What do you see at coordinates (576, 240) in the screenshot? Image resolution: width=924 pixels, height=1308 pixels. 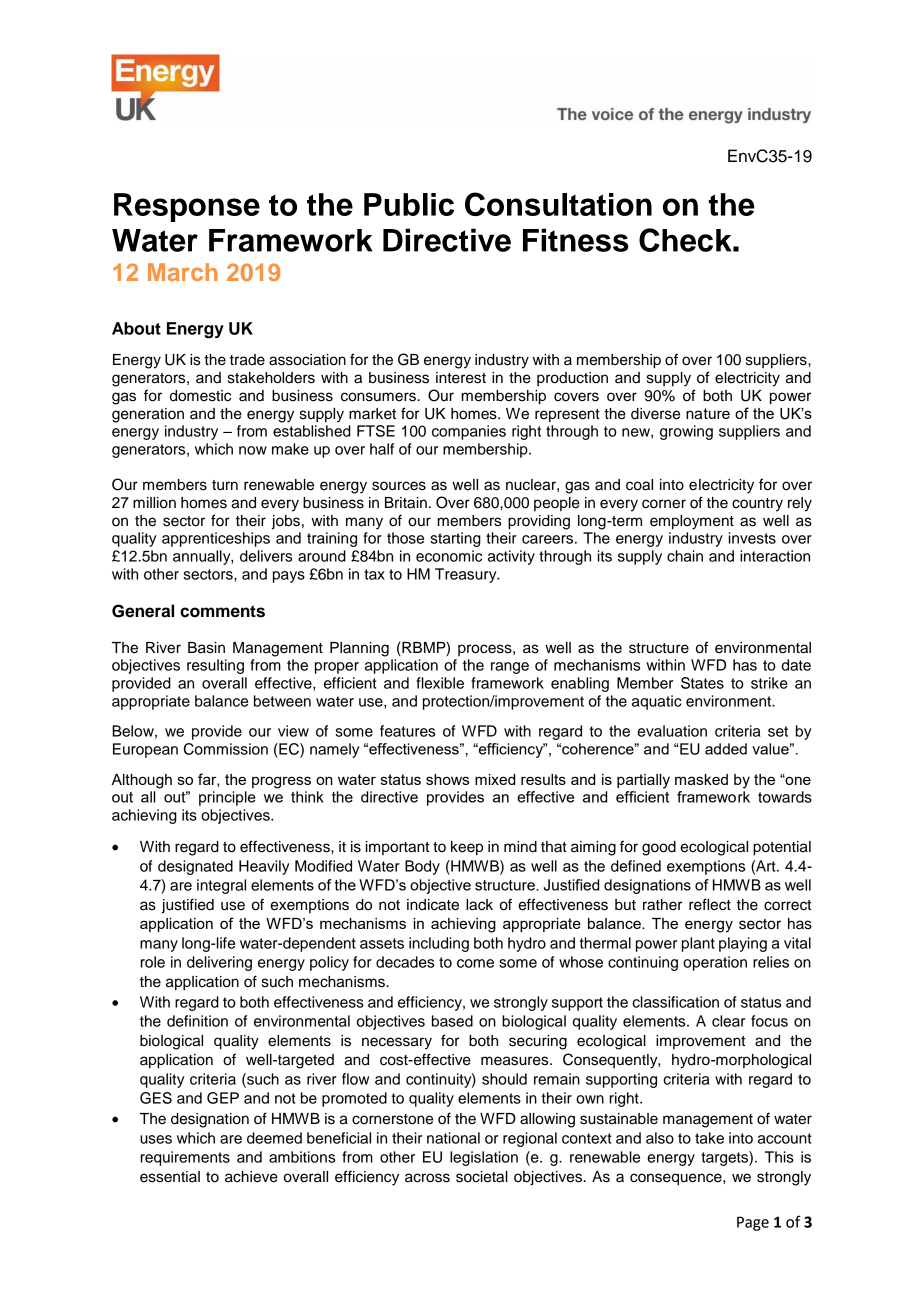 I see `Fitness` at bounding box center [576, 240].
